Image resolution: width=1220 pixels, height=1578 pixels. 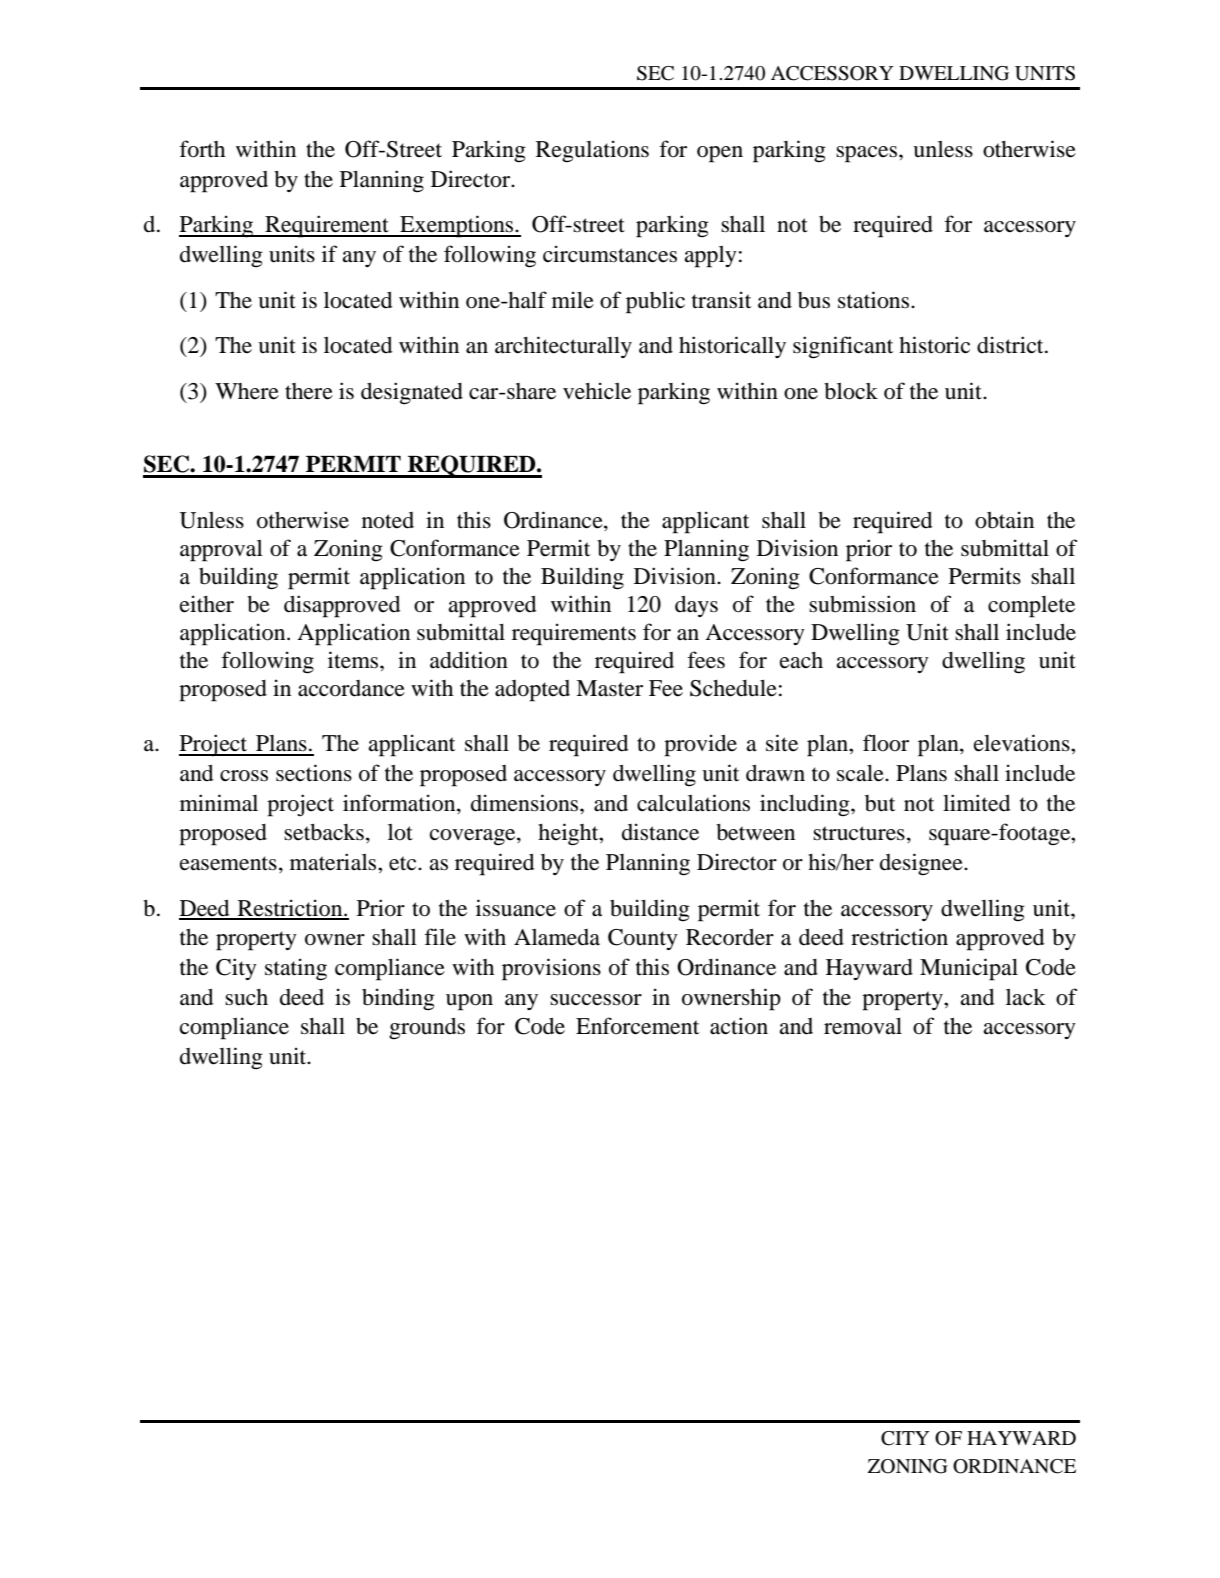 I want to click on block, so click(x=851, y=391).
